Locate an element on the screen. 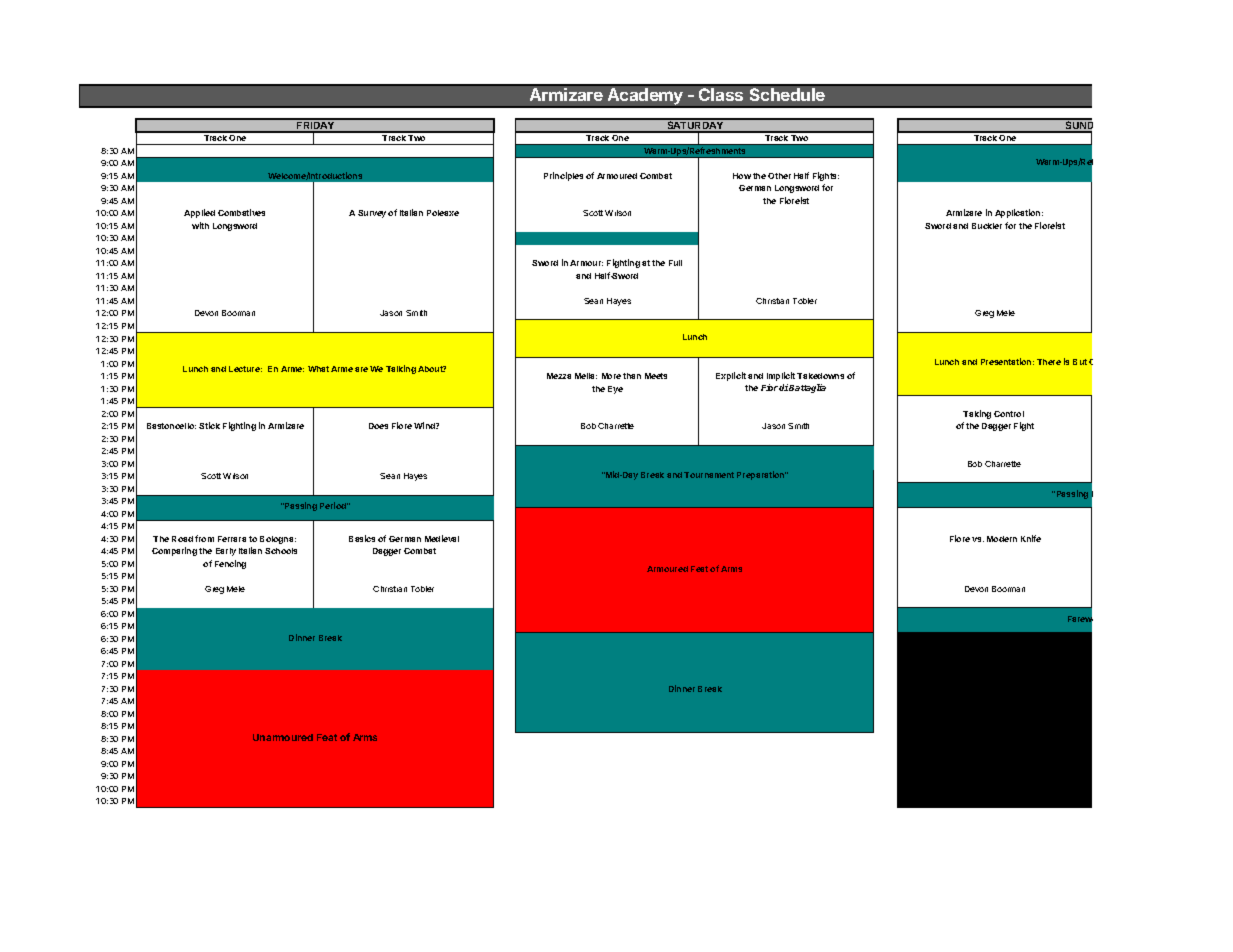 The image size is (1233, 952). Class is located at coordinates (721, 94).
